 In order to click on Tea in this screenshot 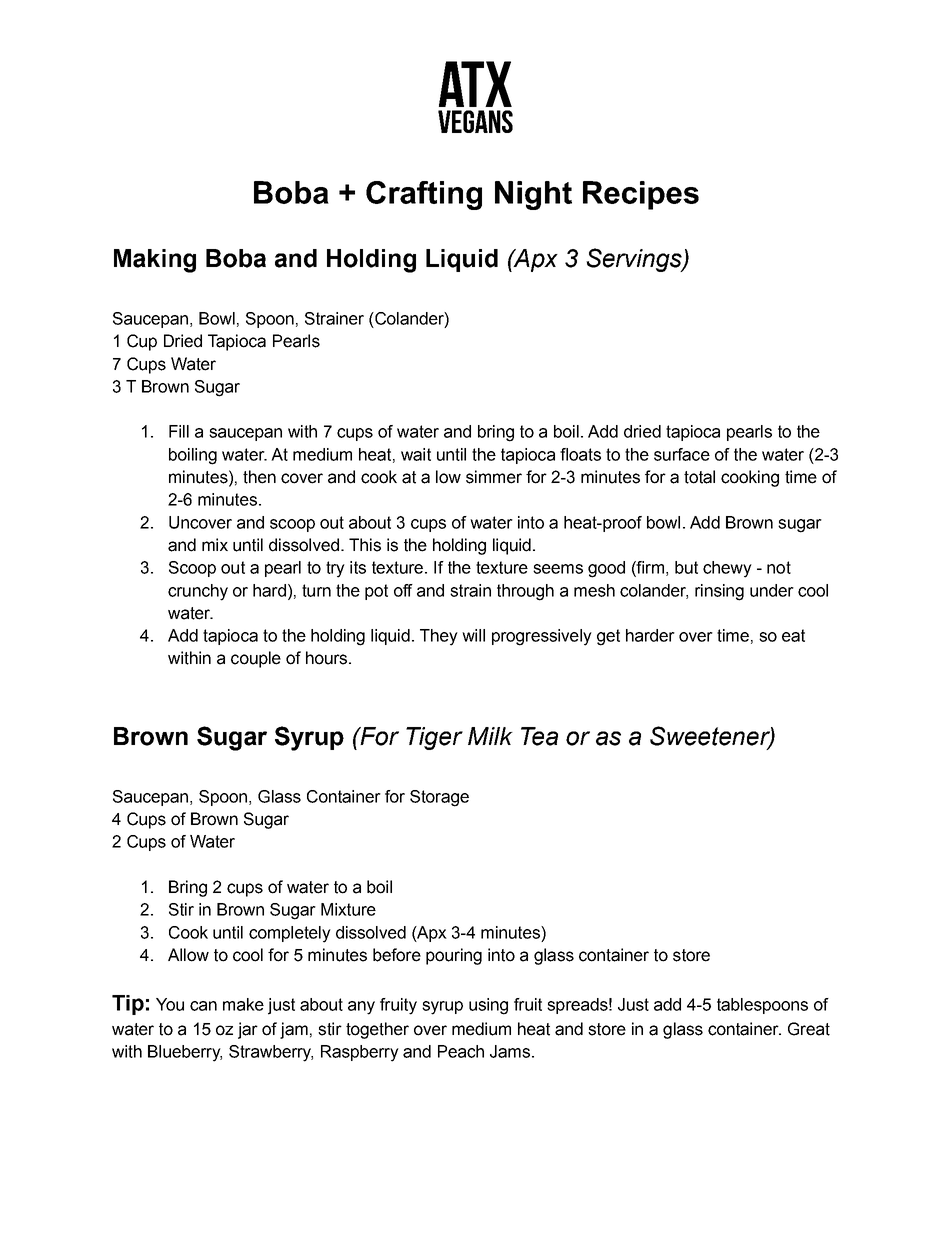, I will do `click(539, 736)`.
